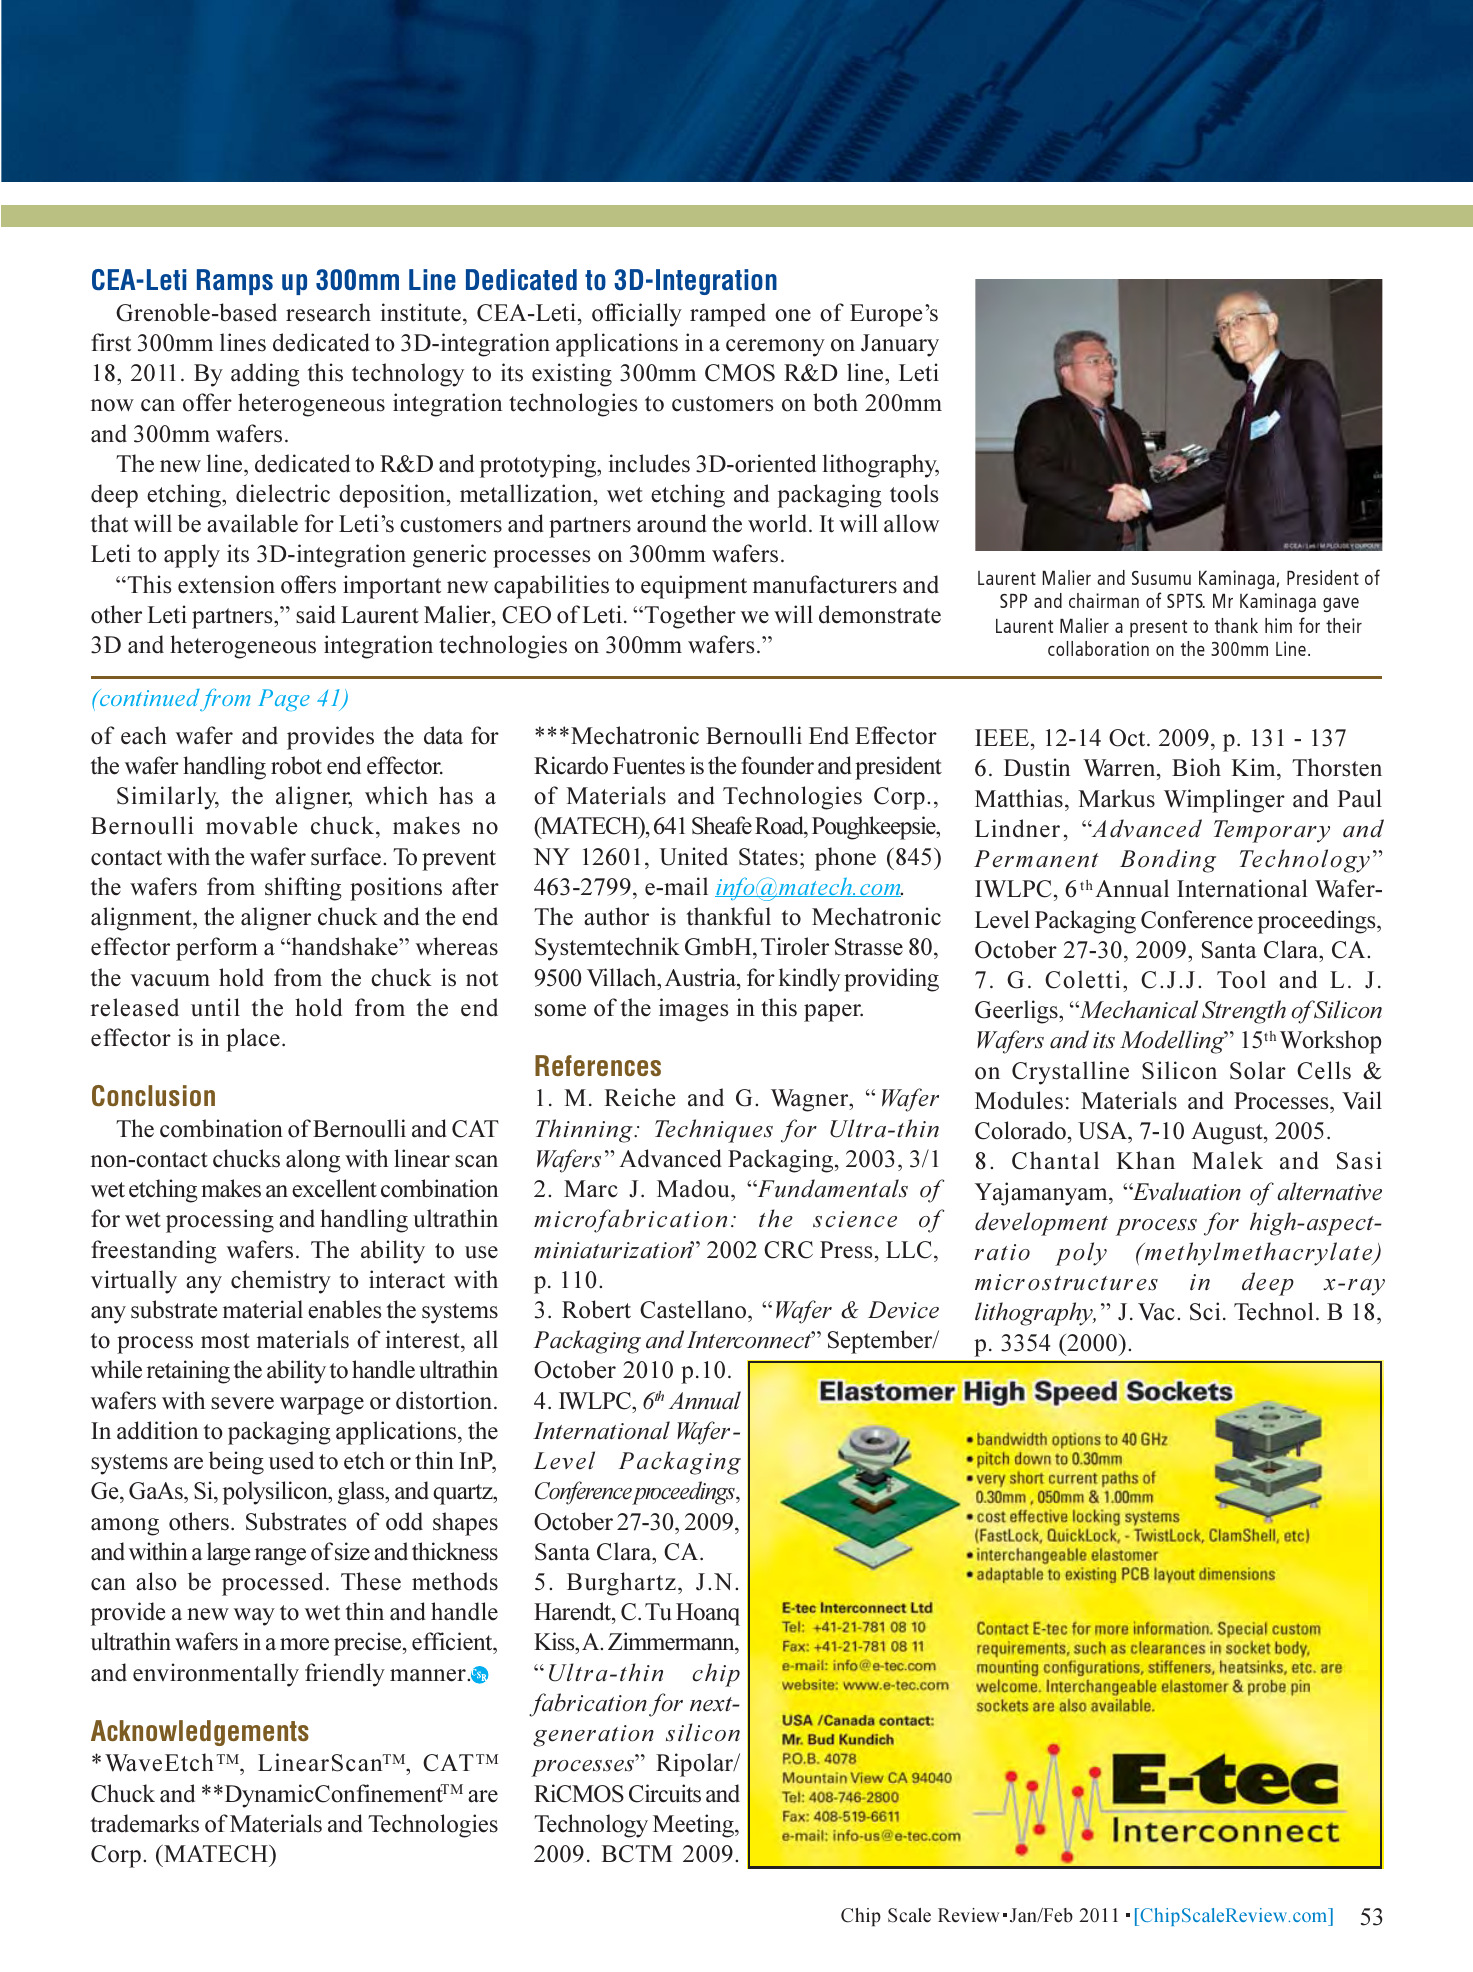 This screenshot has height=1972, width=1473. I want to click on continued, so click(148, 697).
